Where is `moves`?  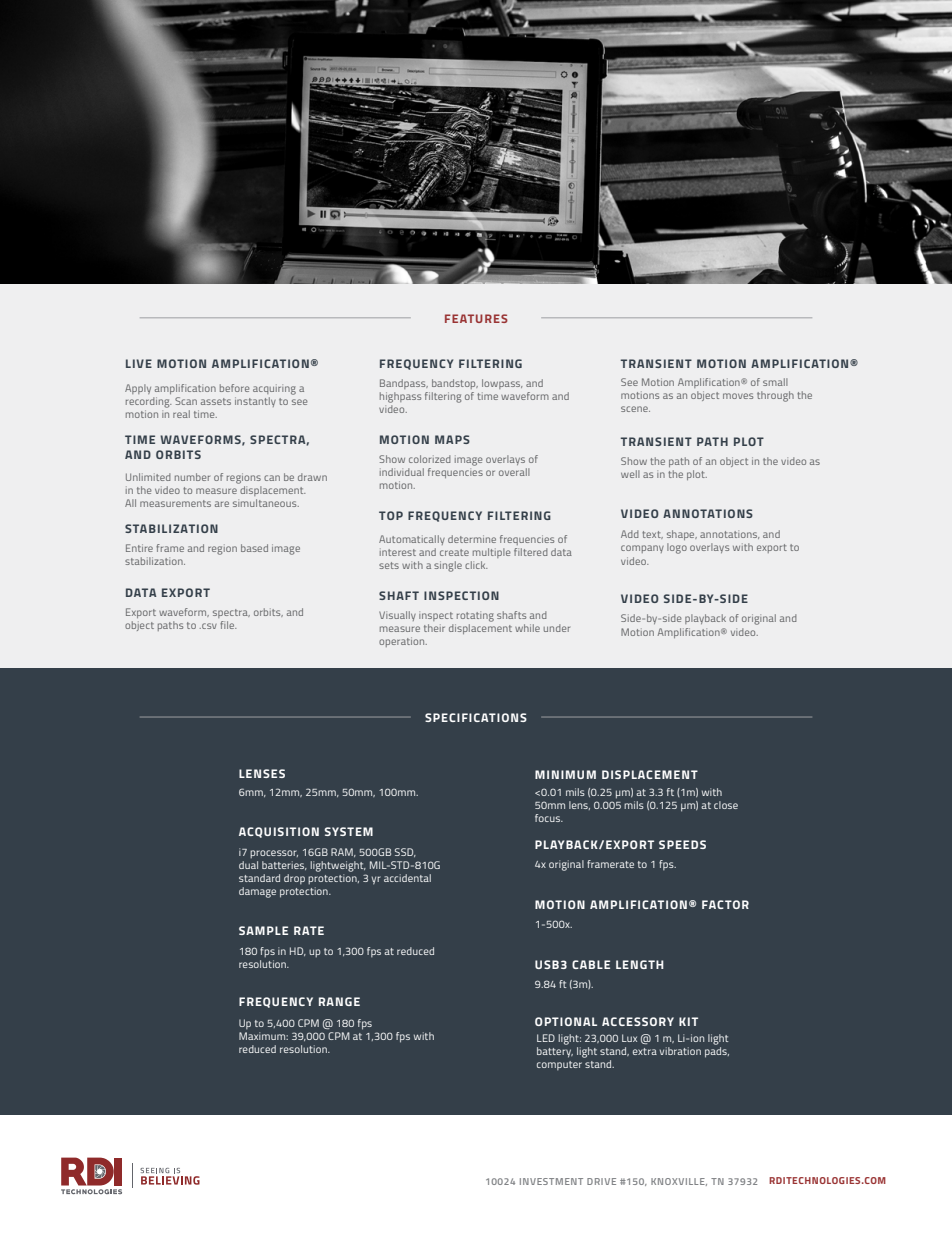
moves is located at coordinates (738, 396).
